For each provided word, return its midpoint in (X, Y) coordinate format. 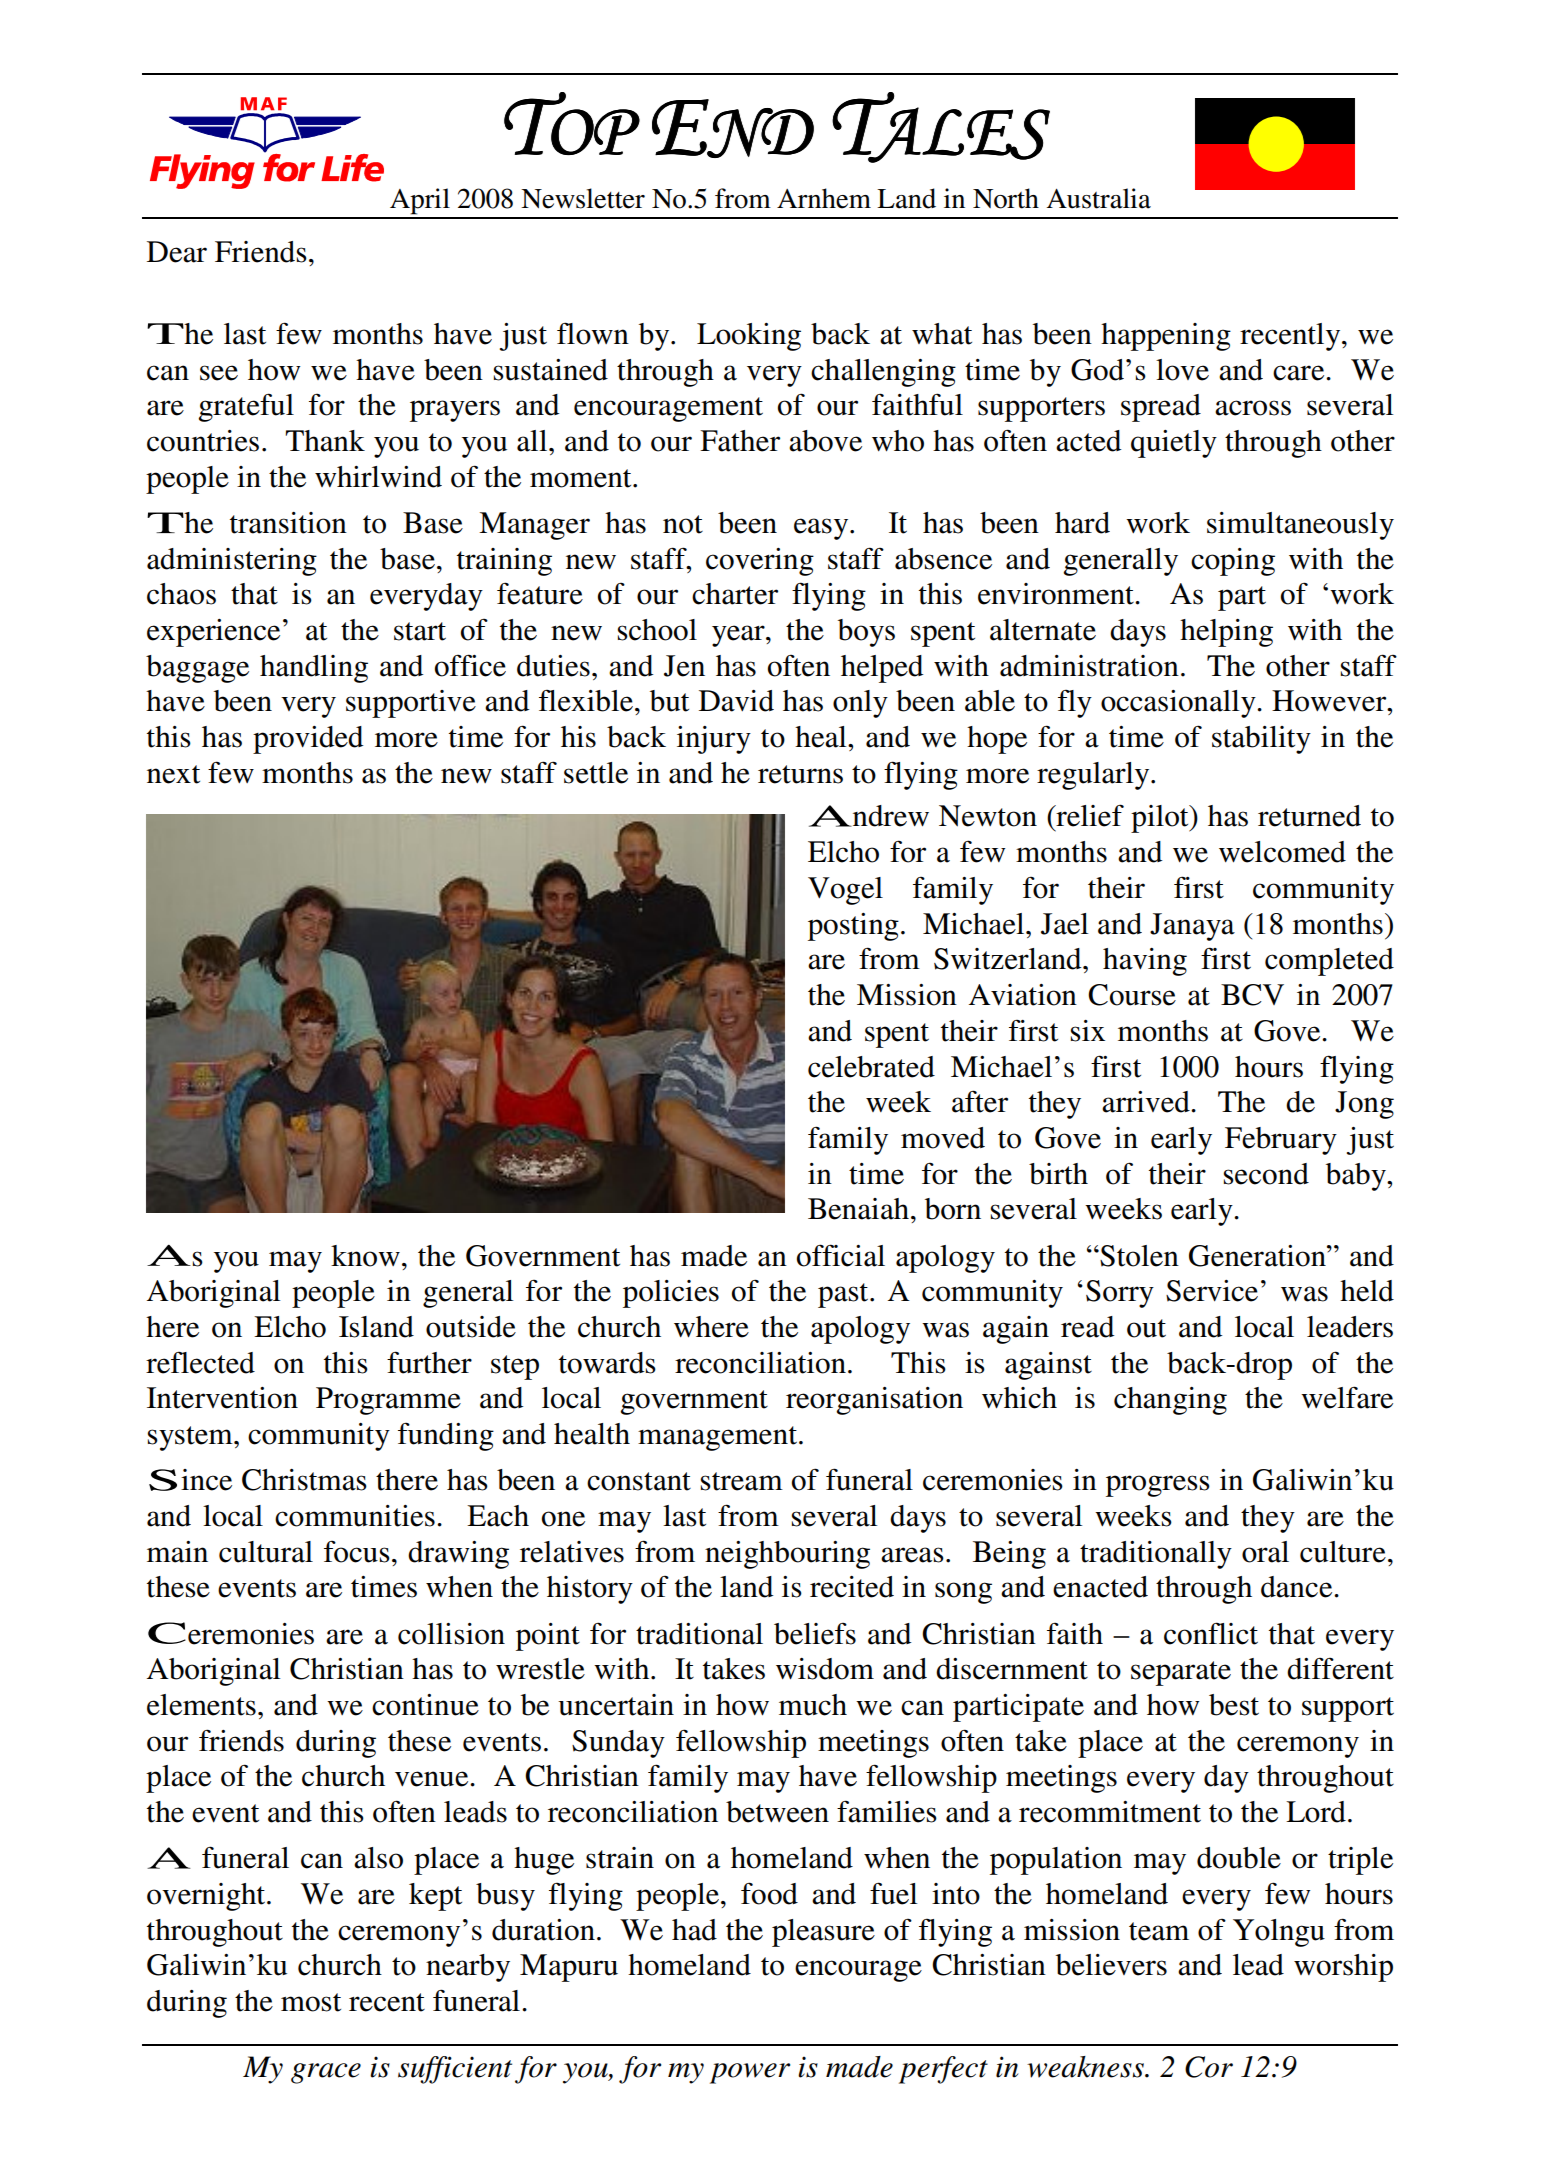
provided (308, 740)
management (719, 1438)
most (311, 2002)
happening (1166, 337)
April (420, 201)
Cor (1209, 2067)
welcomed (1282, 852)
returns (800, 774)
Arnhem (824, 198)
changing (1170, 1401)
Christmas (304, 1480)
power (750, 2073)
